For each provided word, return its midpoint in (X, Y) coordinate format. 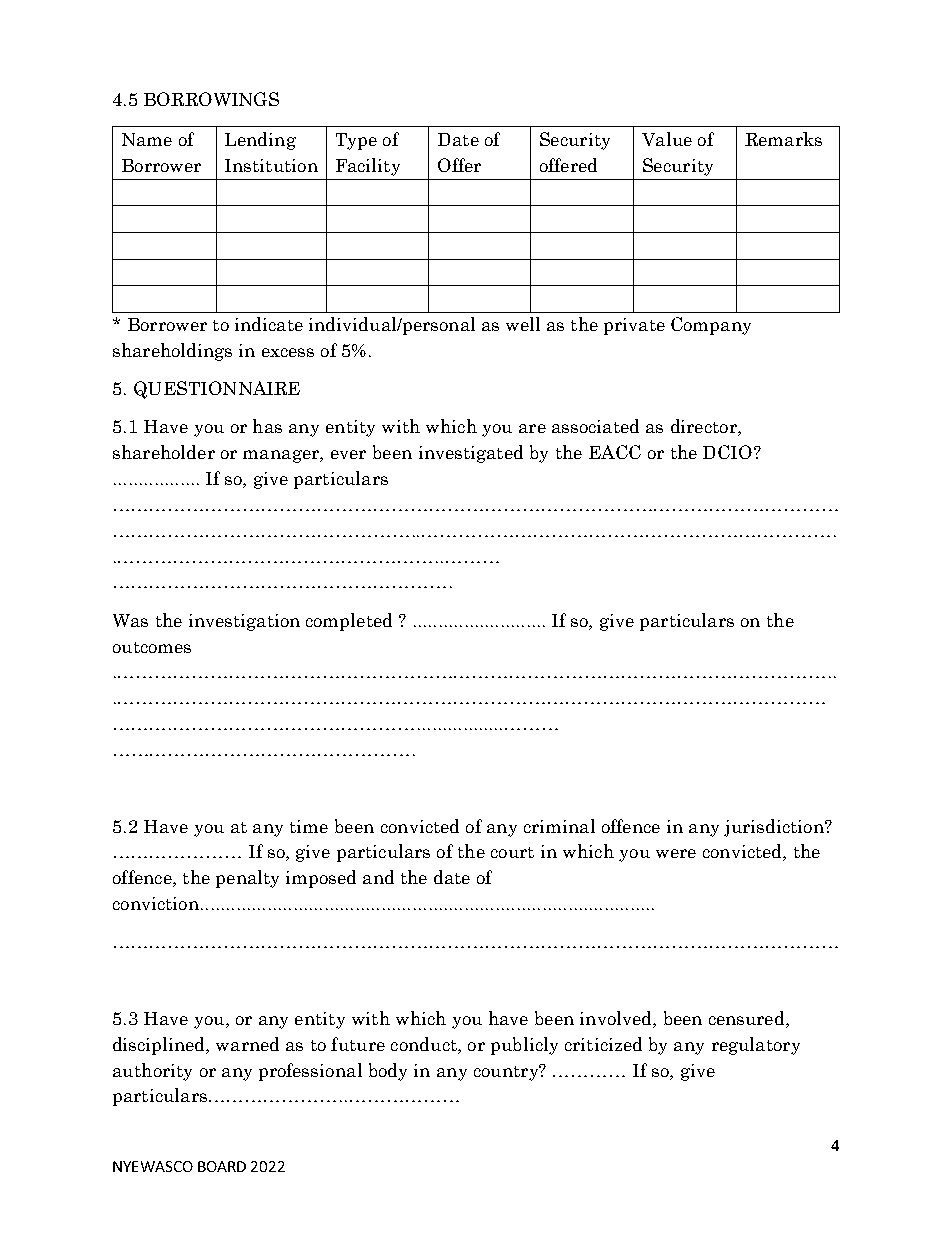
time (309, 826)
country (507, 1072)
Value (667, 139)
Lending (260, 141)
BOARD (222, 1166)
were (676, 853)
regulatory (756, 1046)
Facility (368, 167)
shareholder (164, 452)
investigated (471, 454)
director (705, 427)
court (512, 852)
